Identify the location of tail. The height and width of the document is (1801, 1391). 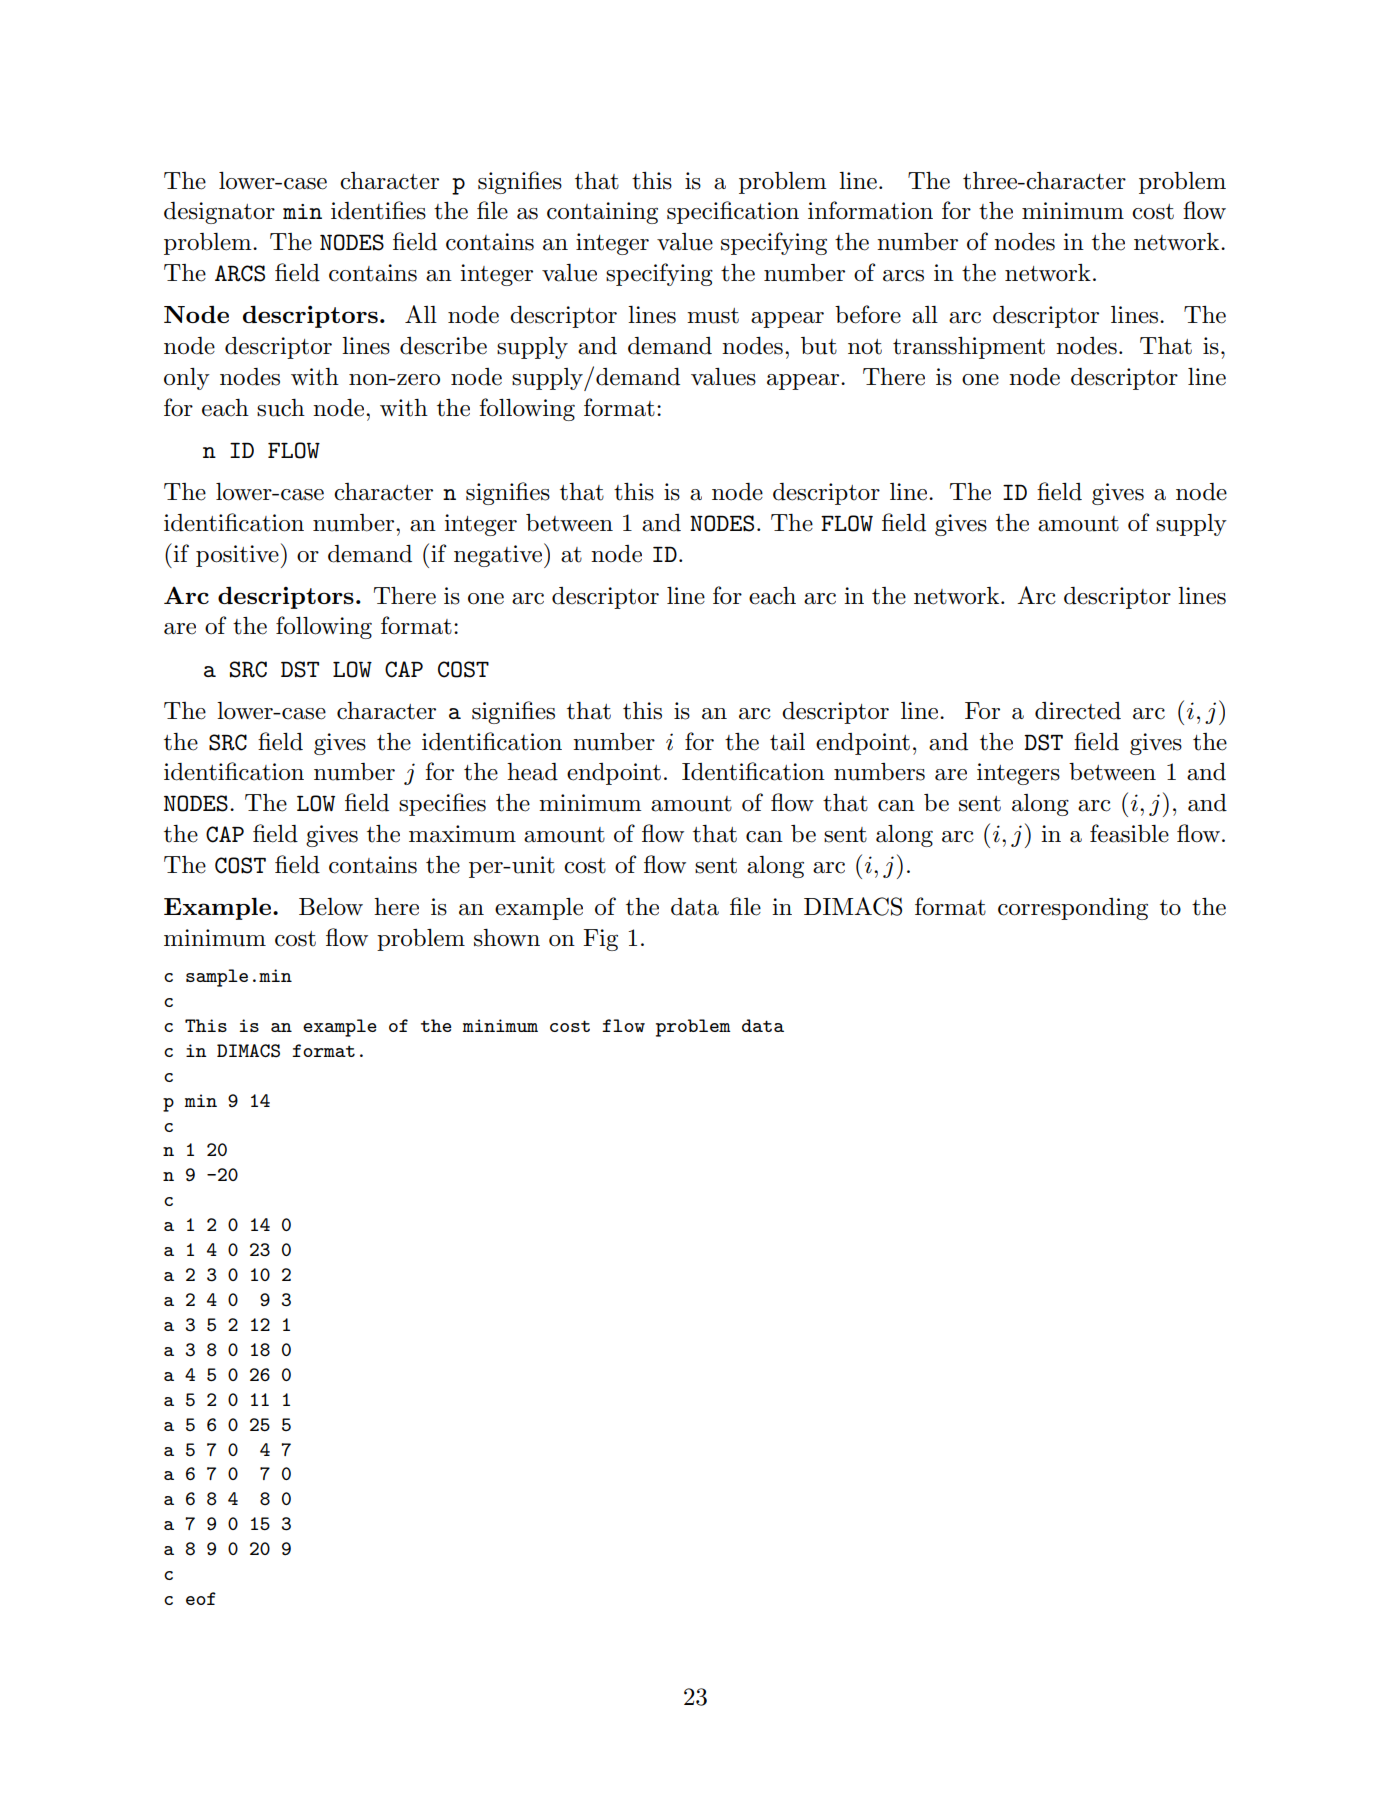
(787, 742).
